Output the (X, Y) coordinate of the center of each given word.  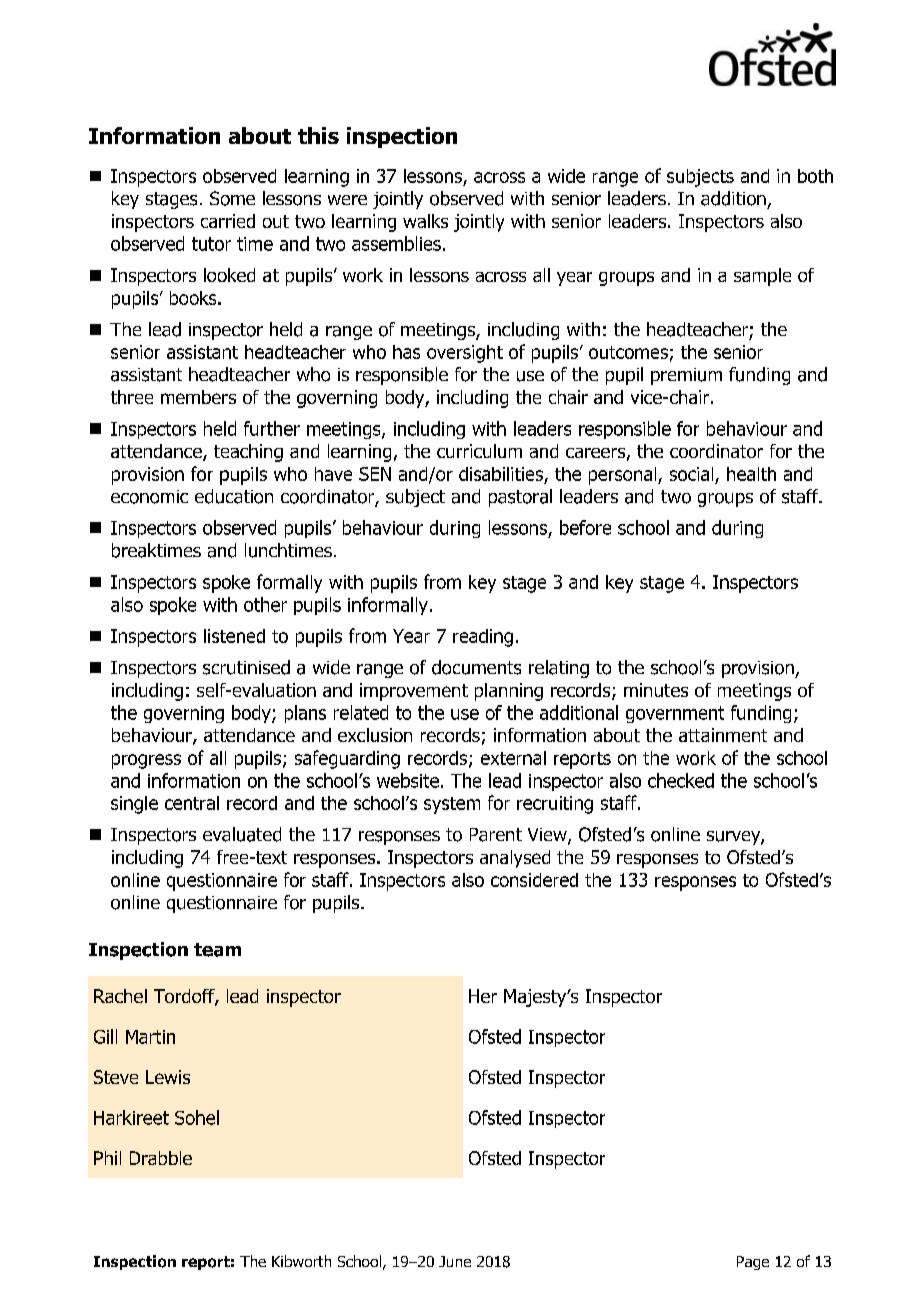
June (455, 1261)
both (815, 176)
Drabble (161, 1158)
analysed (515, 859)
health (751, 474)
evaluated (242, 834)
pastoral (520, 498)
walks (425, 221)
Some (232, 198)
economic (149, 497)
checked (681, 780)
